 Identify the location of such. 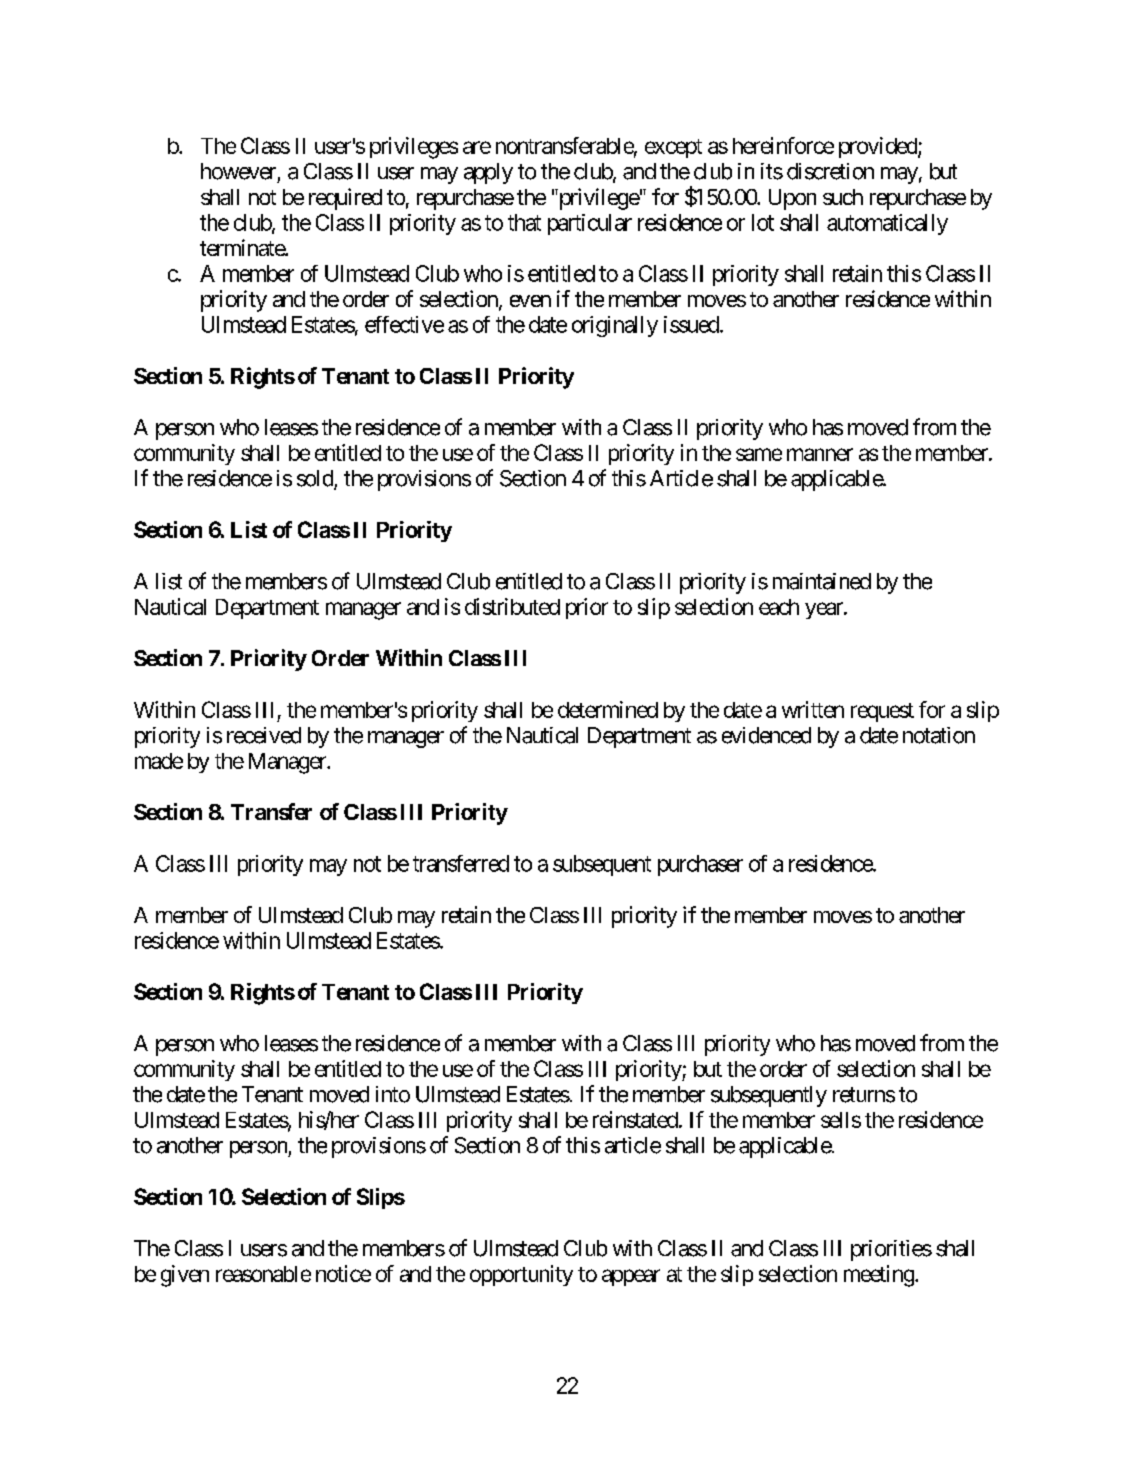
(843, 197).
